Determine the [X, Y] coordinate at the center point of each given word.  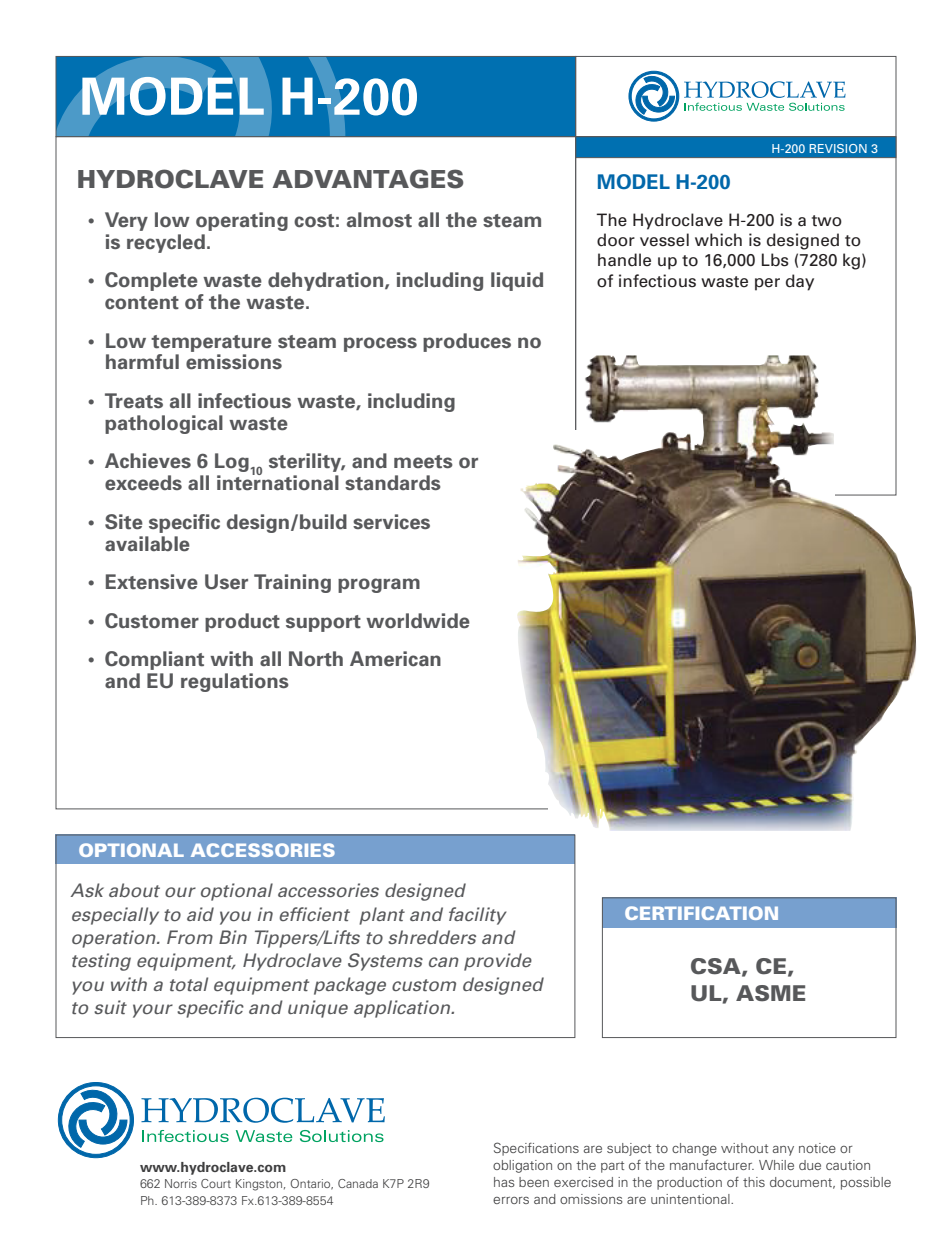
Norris [181, 1183]
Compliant [154, 660]
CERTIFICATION [701, 913]
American [395, 659]
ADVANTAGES [368, 179]
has [504, 1182]
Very [126, 221]
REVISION [838, 148]
